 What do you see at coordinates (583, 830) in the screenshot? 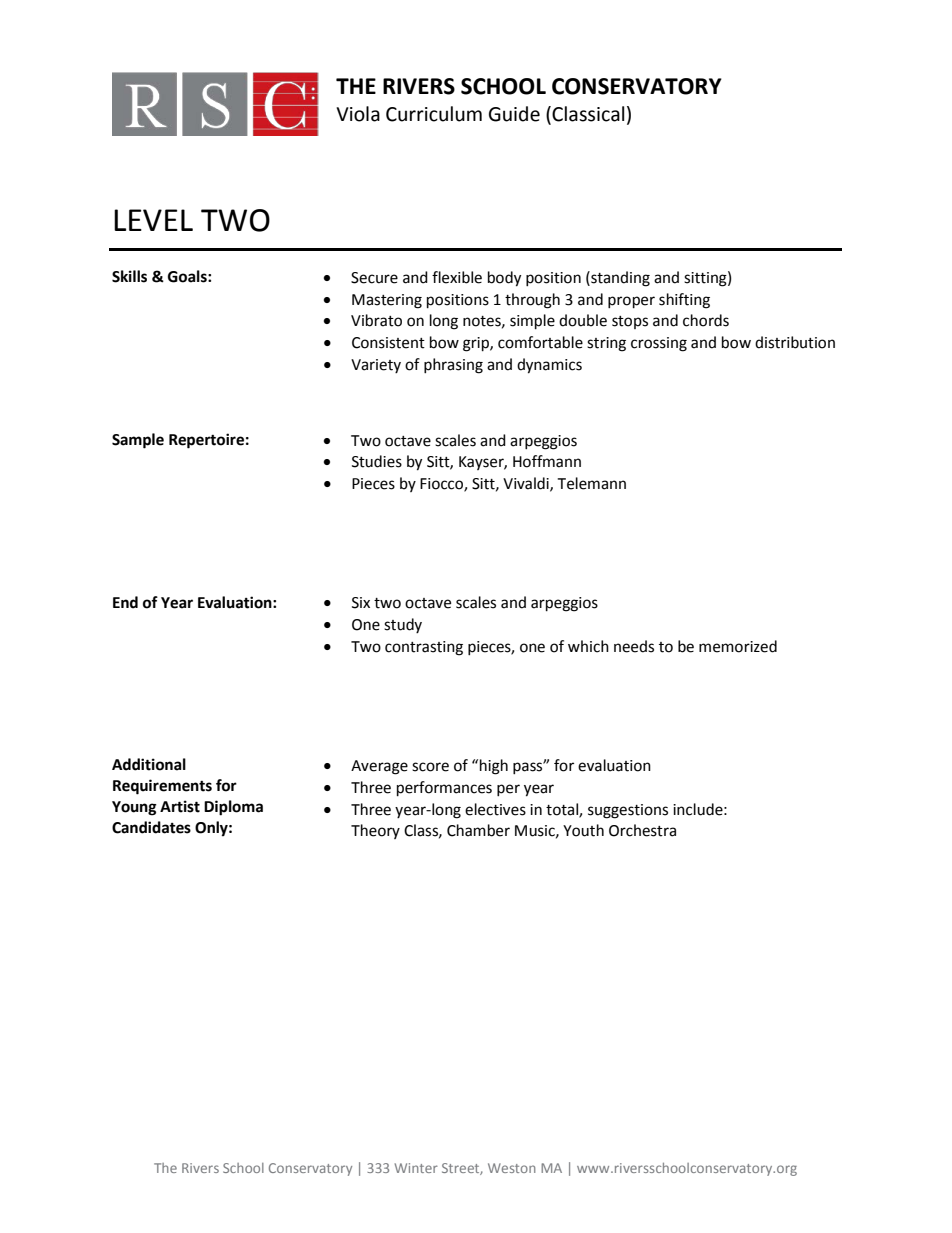
I see `Youth` at bounding box center [583, 830].
